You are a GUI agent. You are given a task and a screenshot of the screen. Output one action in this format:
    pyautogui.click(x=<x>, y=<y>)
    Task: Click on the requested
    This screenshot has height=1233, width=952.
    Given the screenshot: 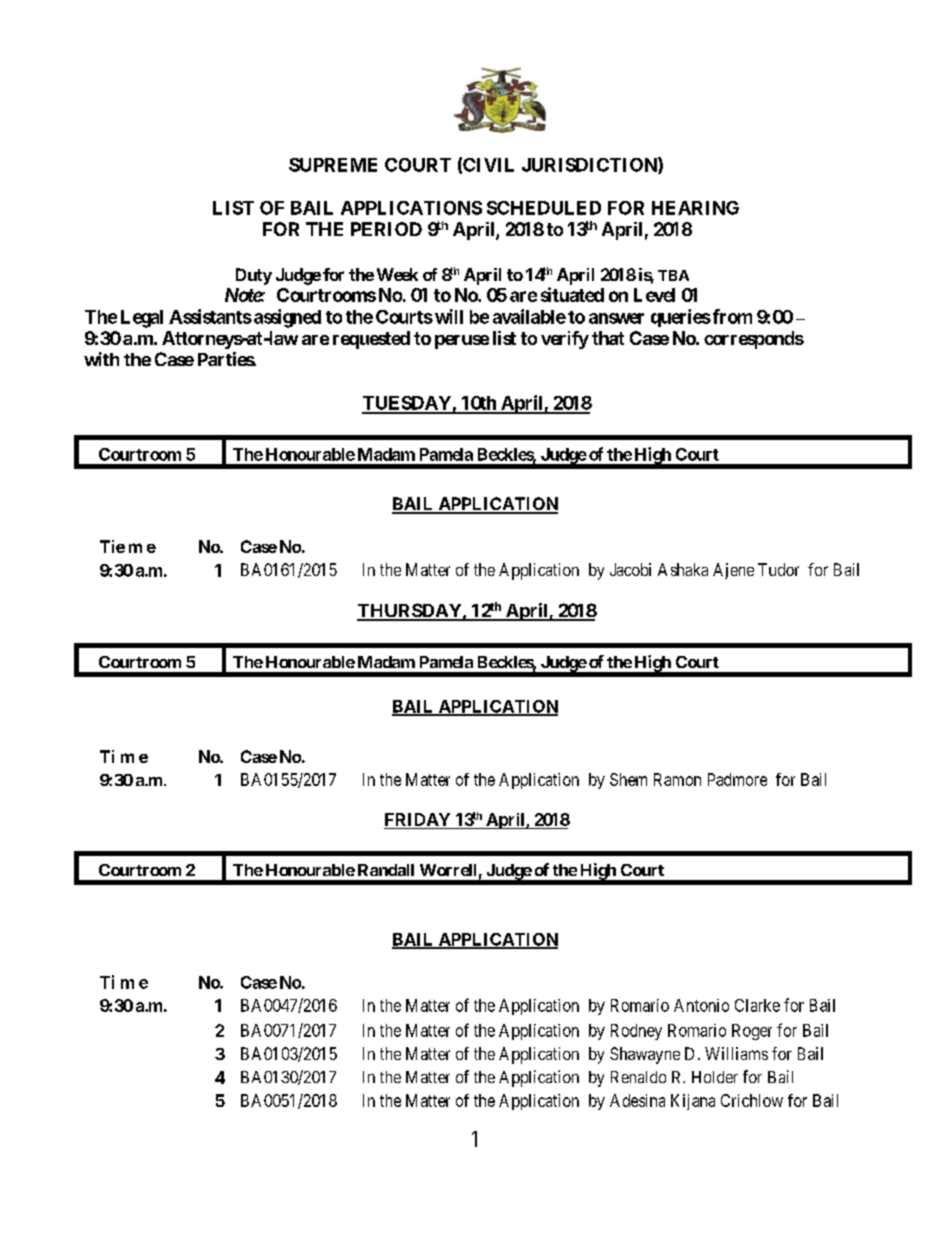 What is the action you would take?
    pyautogui.click(x=371, y=340)
